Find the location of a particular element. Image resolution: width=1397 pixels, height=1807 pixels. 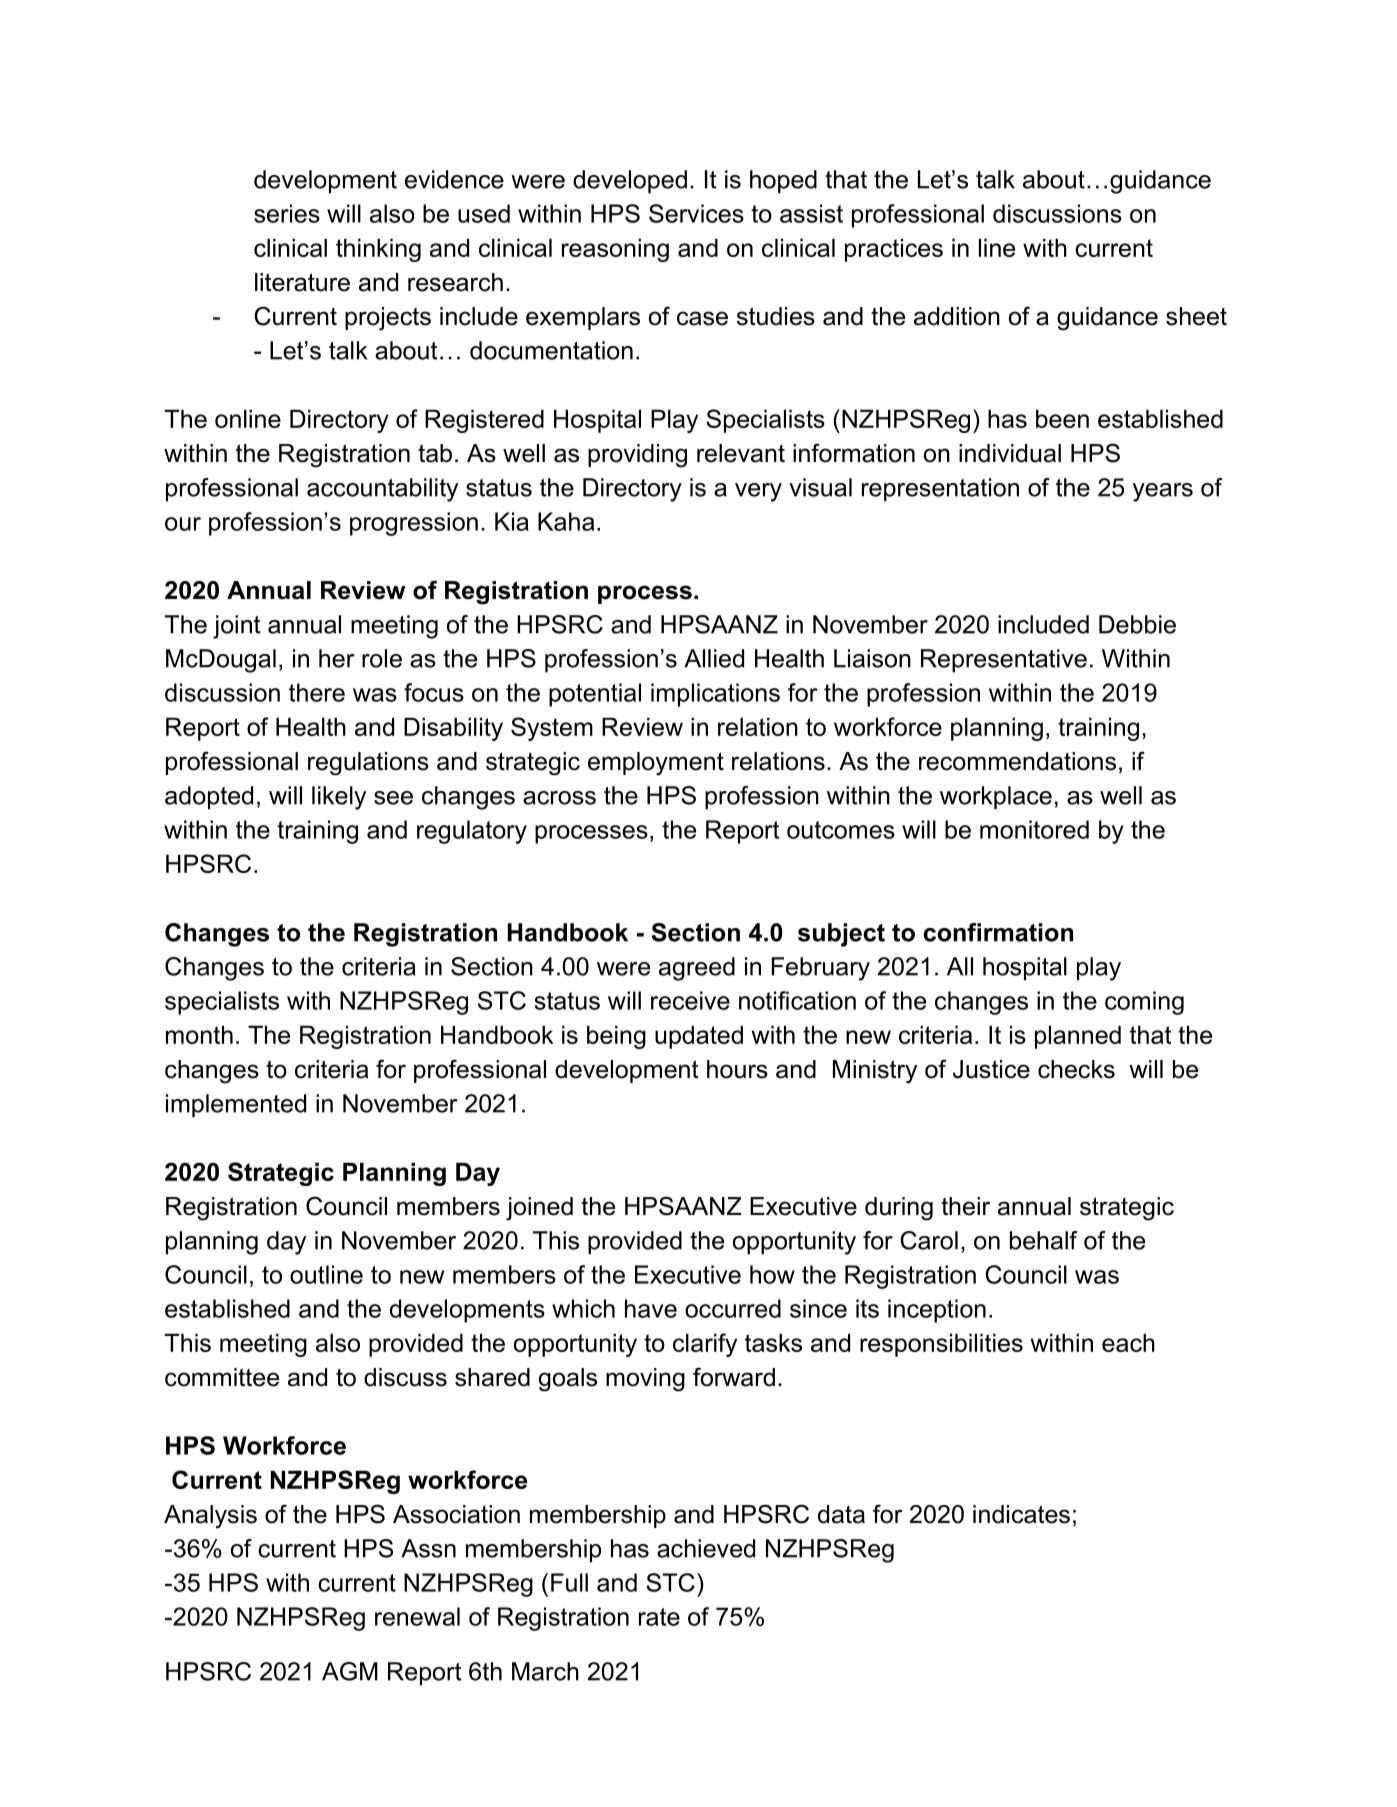

agreed is located at coordinates (697, 969).
